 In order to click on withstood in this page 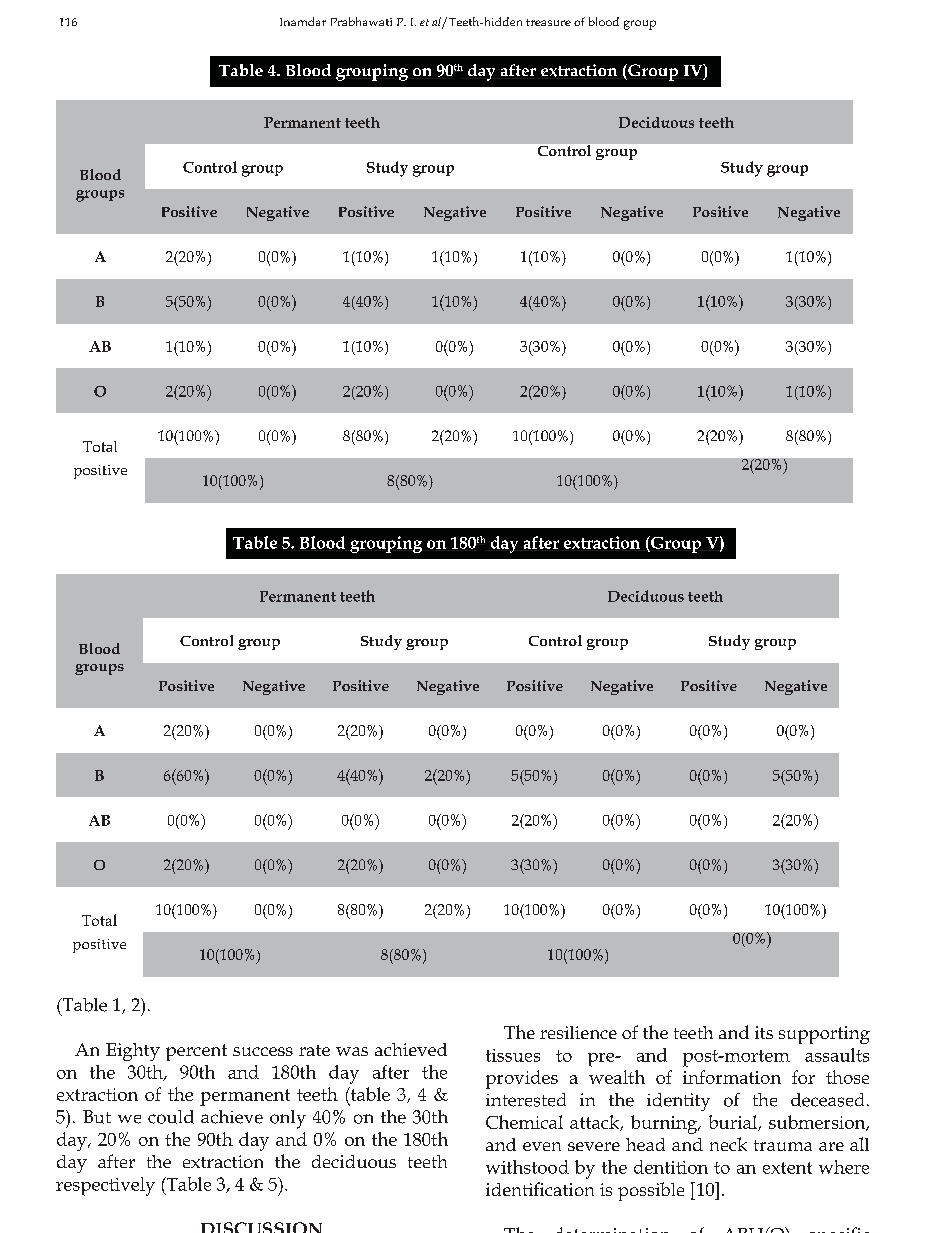, I will do `click(527, 1167)`.
